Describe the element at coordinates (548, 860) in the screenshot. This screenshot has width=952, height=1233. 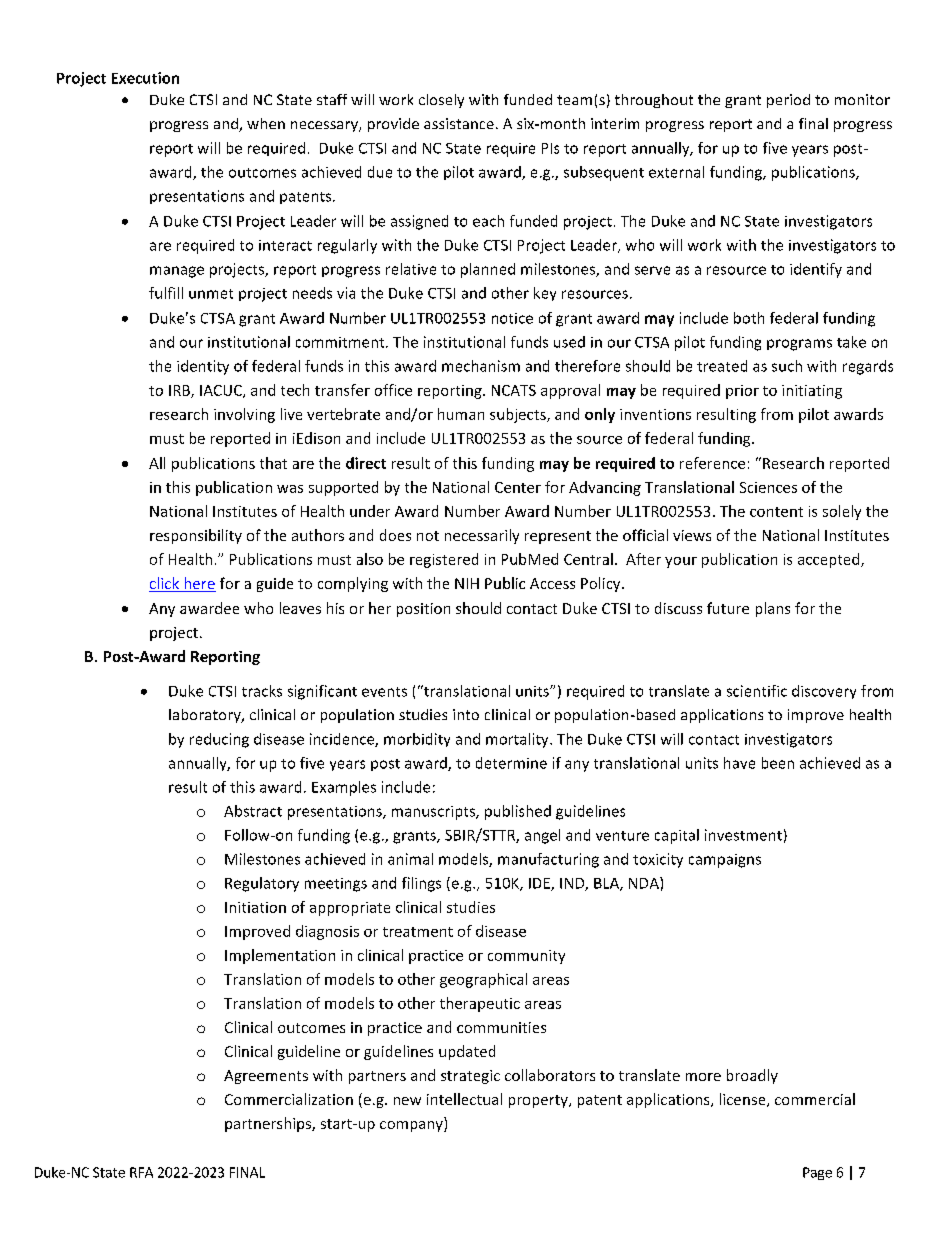
I see `manufacturing` at that location.
